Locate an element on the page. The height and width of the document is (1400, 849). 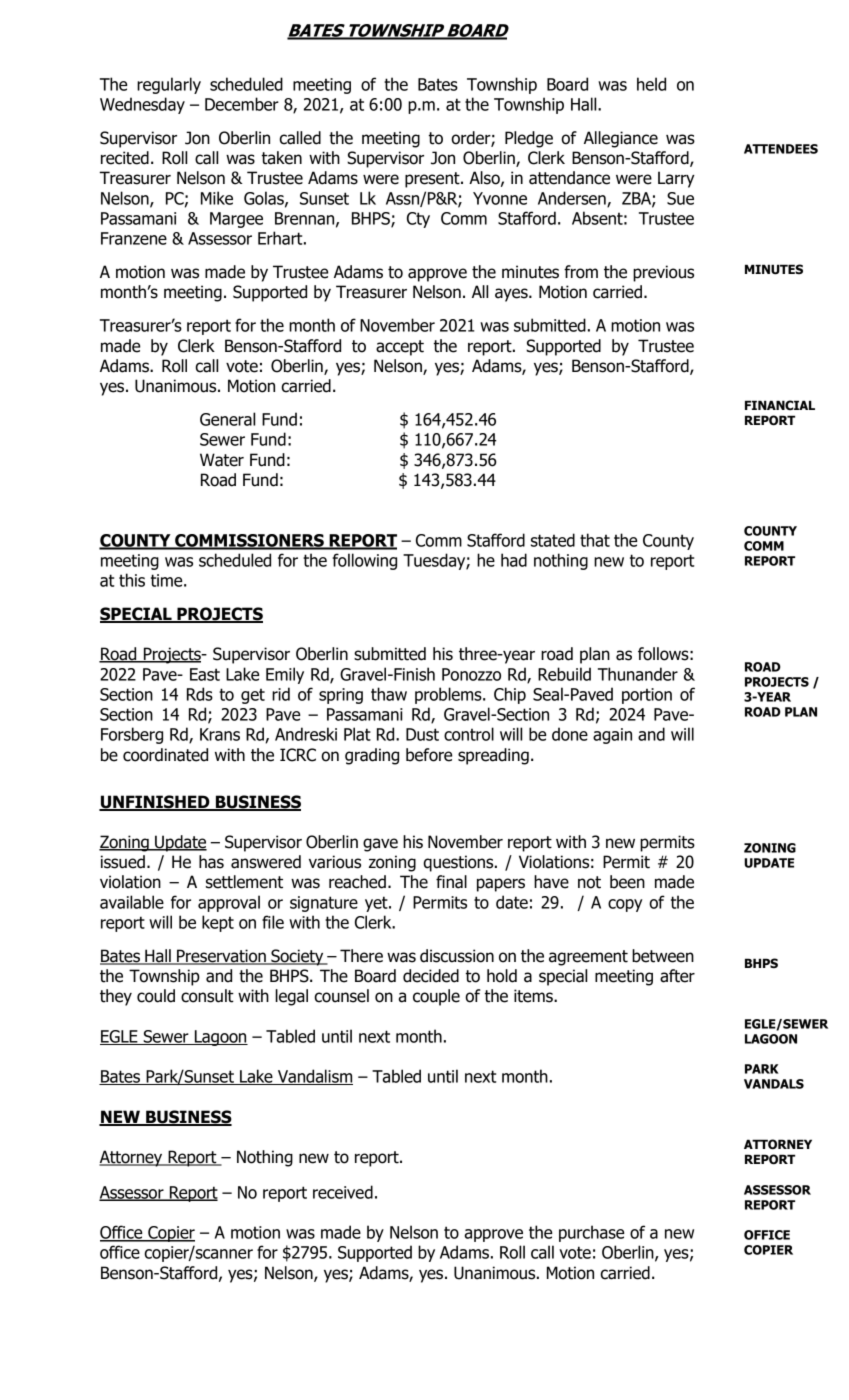
regularly is located at coordinates (169, 85).
